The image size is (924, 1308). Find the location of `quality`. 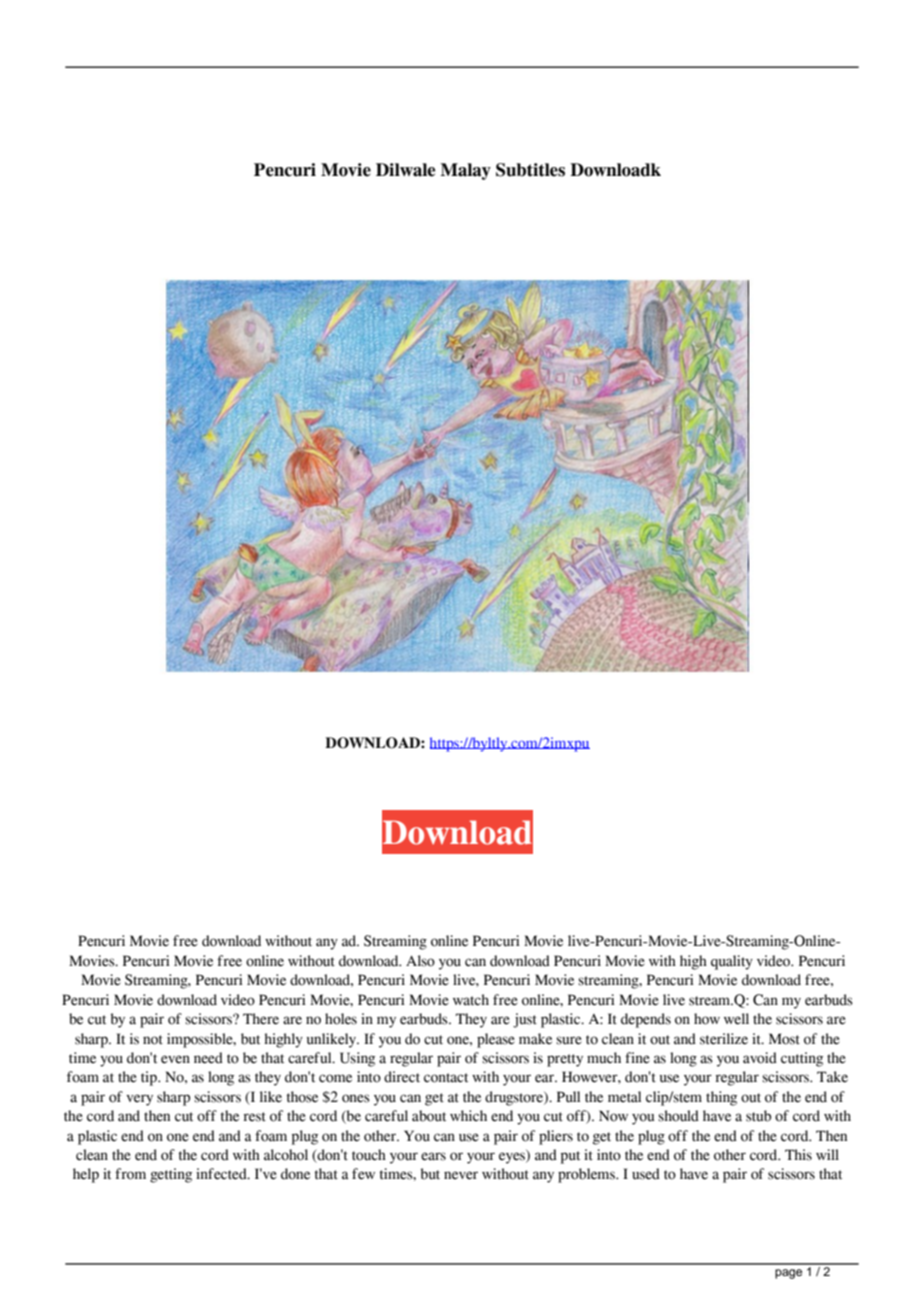

quality is located at coordinates (732, 962).
